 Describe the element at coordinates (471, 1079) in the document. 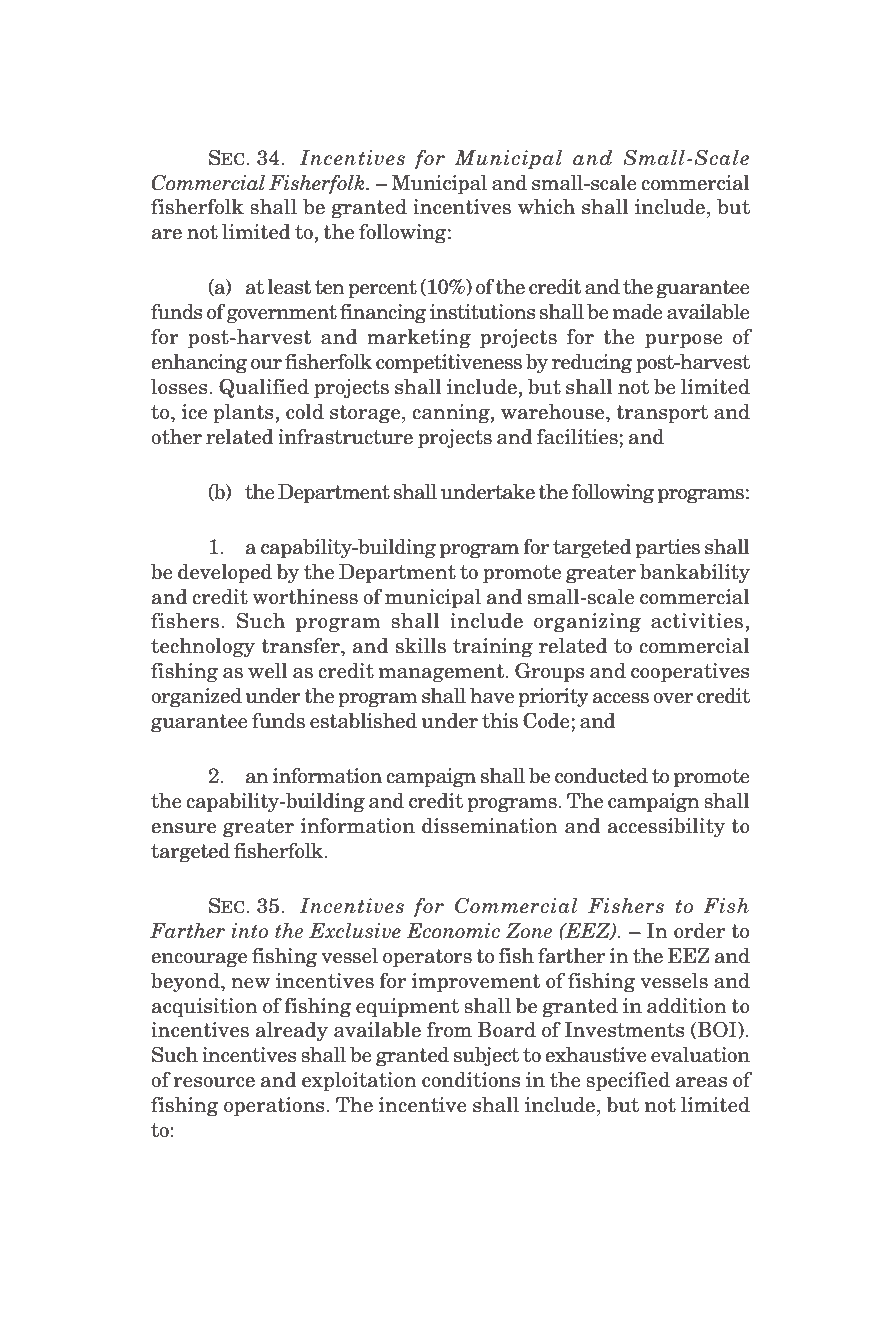

I see `conditions` at that location.
